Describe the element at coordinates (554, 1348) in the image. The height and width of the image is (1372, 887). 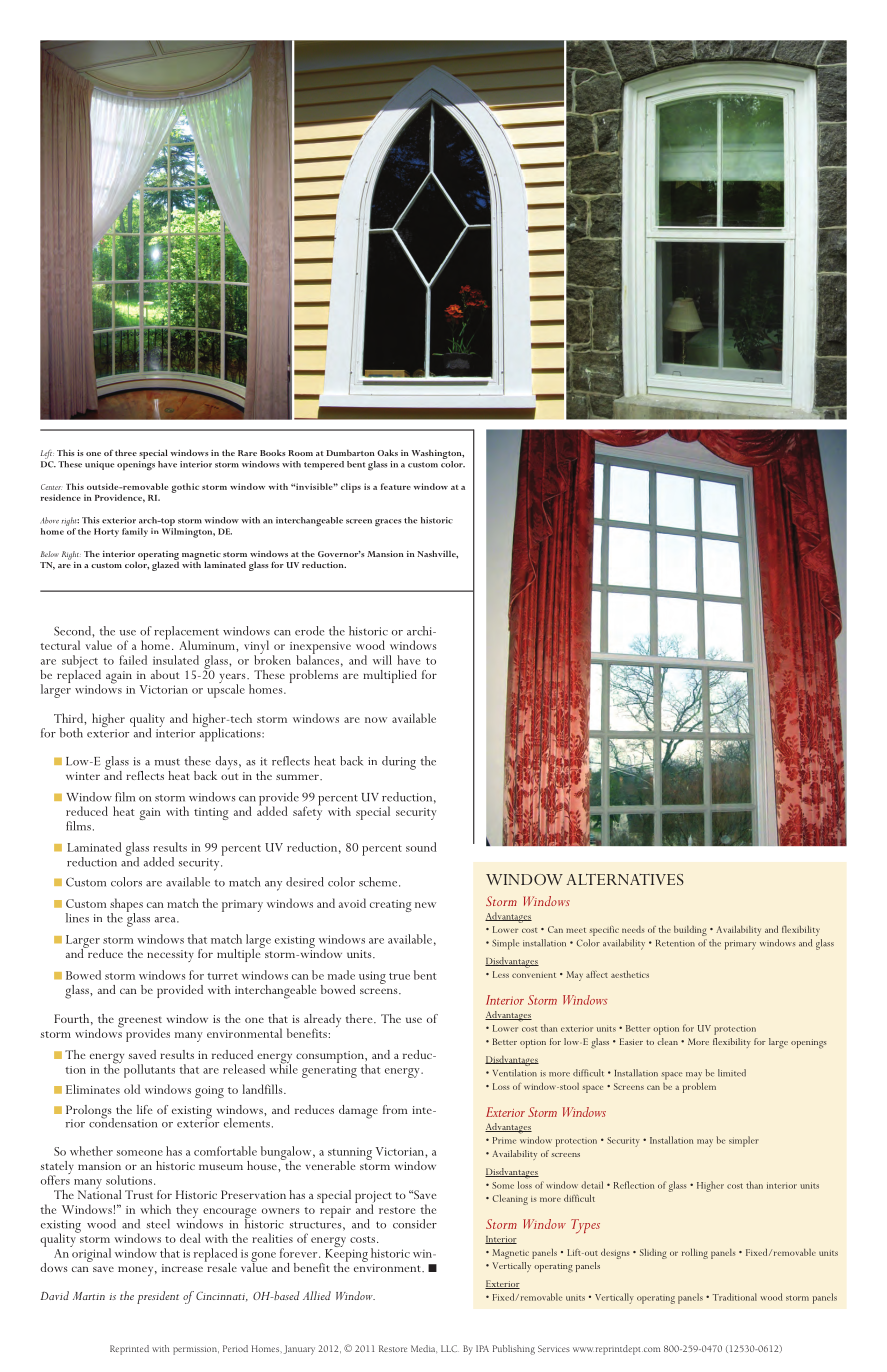
I see `Services` at that location.
